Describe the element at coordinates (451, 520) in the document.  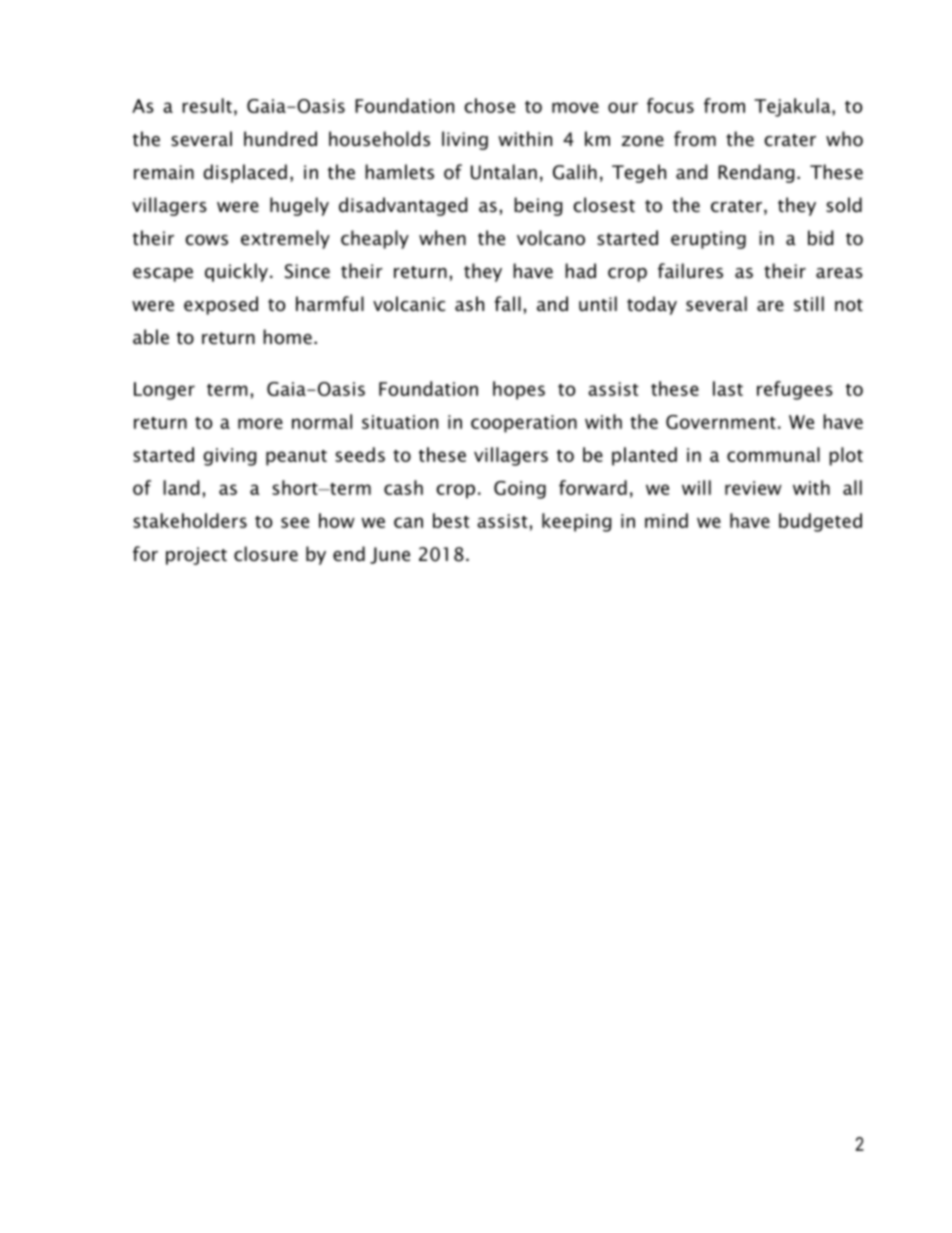
I see `best` at that location.
